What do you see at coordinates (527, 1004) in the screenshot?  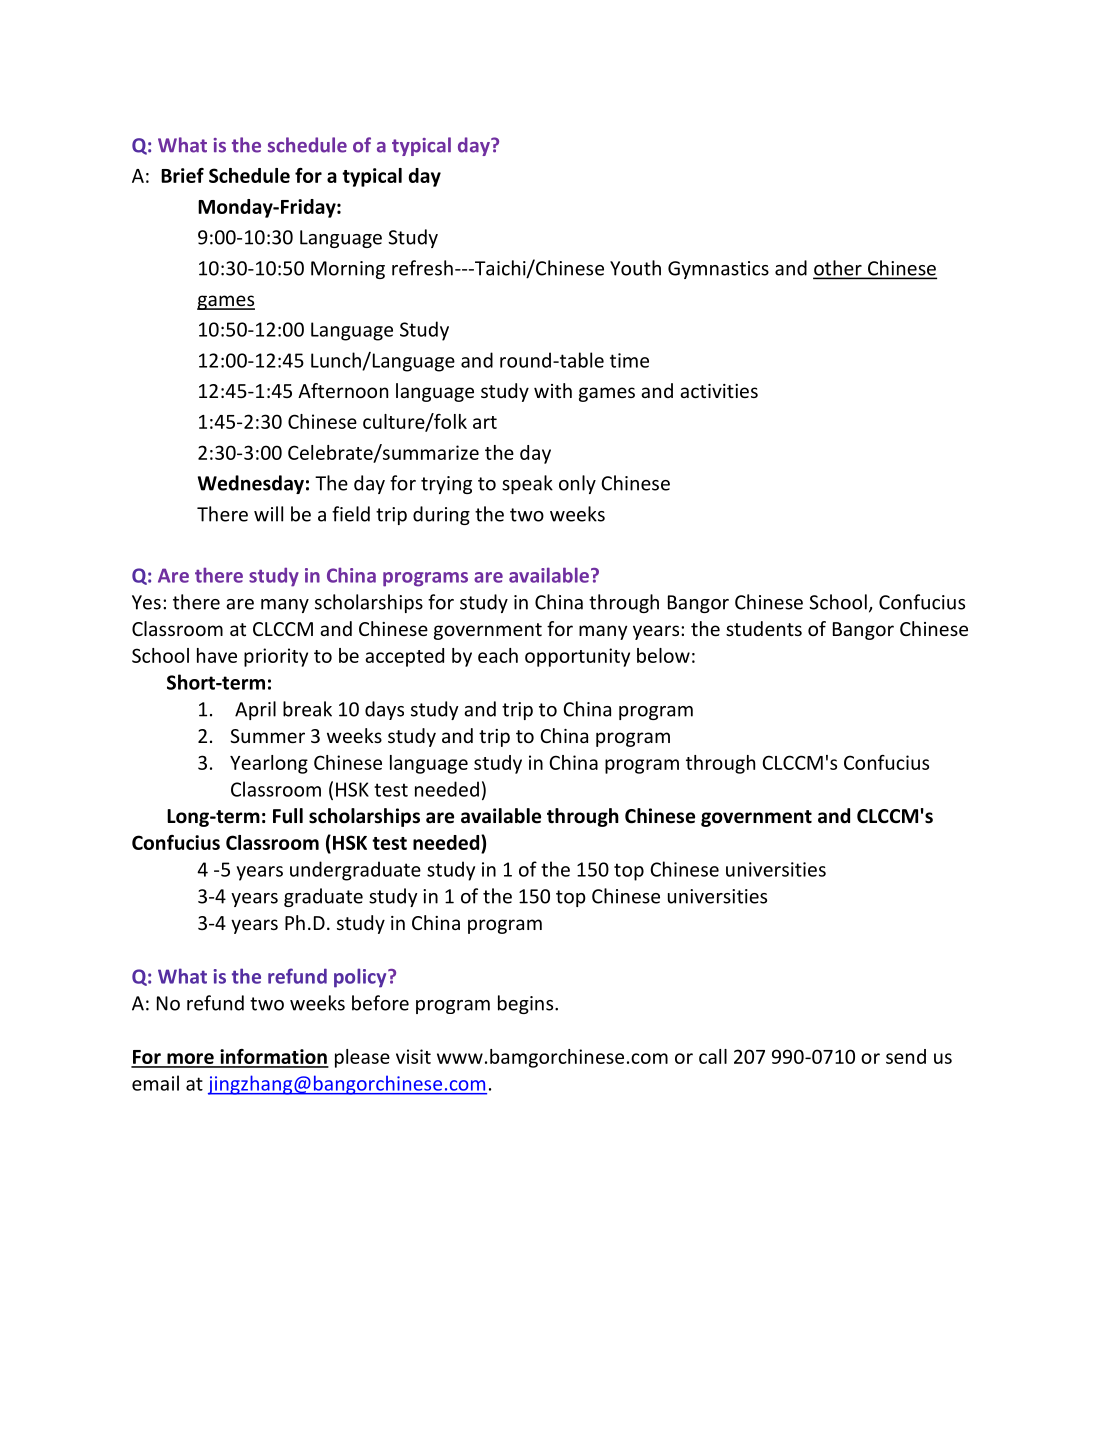 I see `begins` at bounding box center [527, 1004].
